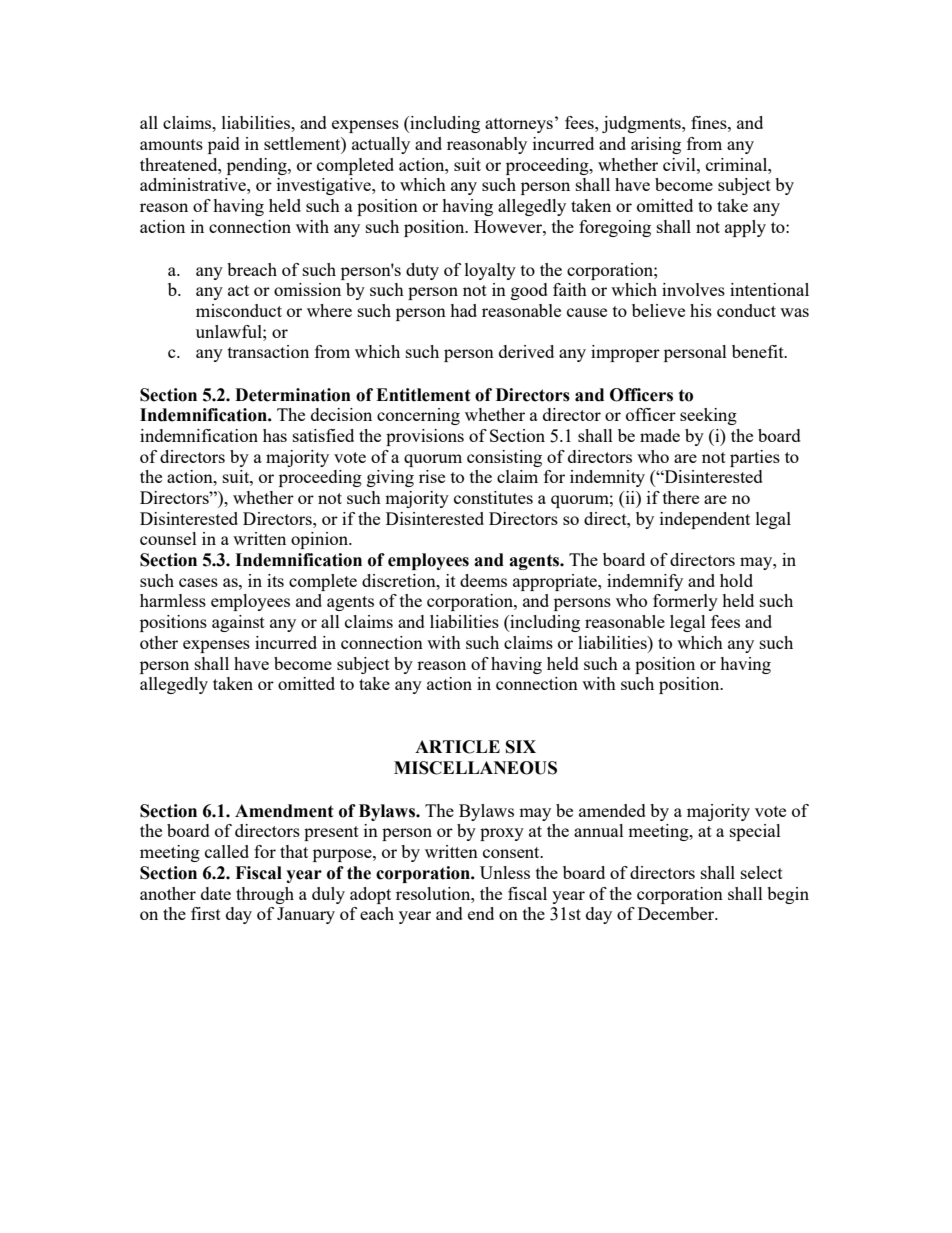  I want to click on had, so click(463, 310).
